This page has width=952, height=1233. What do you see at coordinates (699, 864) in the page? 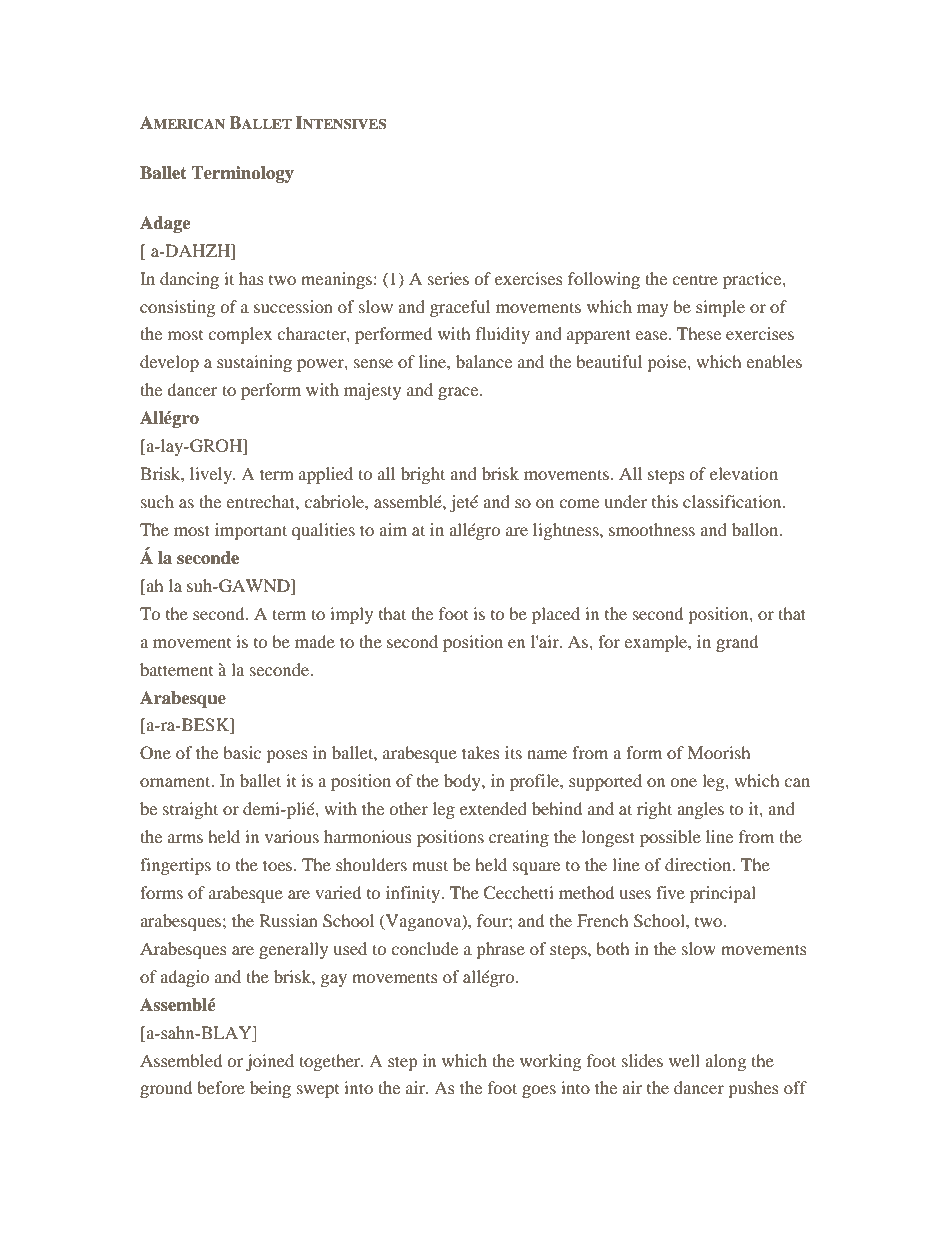
I see `direction` at bounding box center [699, 864].
